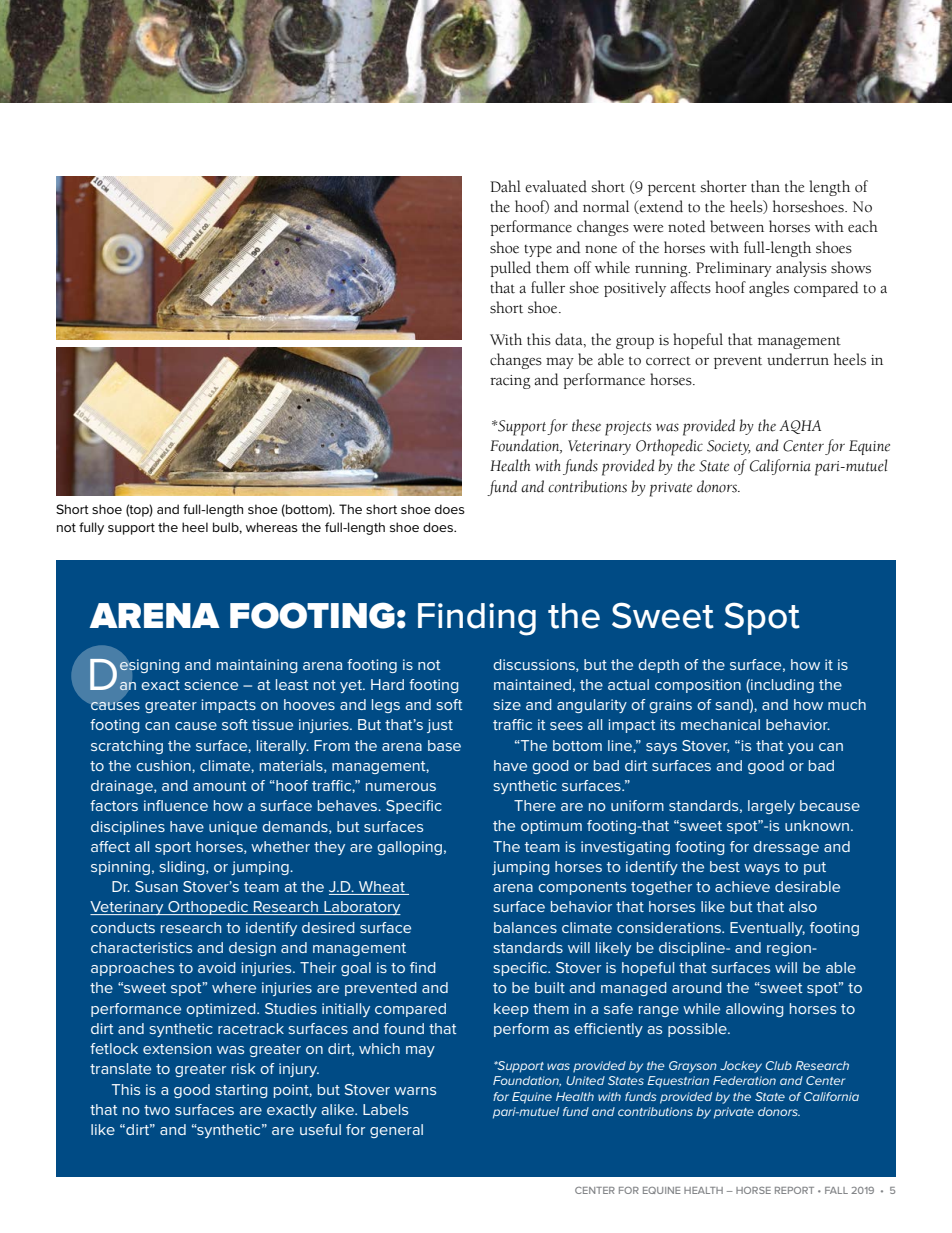 This screenshot has height=1233, width=952. What do you see at coordinates (505, 186) in the screenshot?
I see `Dahl` at bounding box center [505, 186].
